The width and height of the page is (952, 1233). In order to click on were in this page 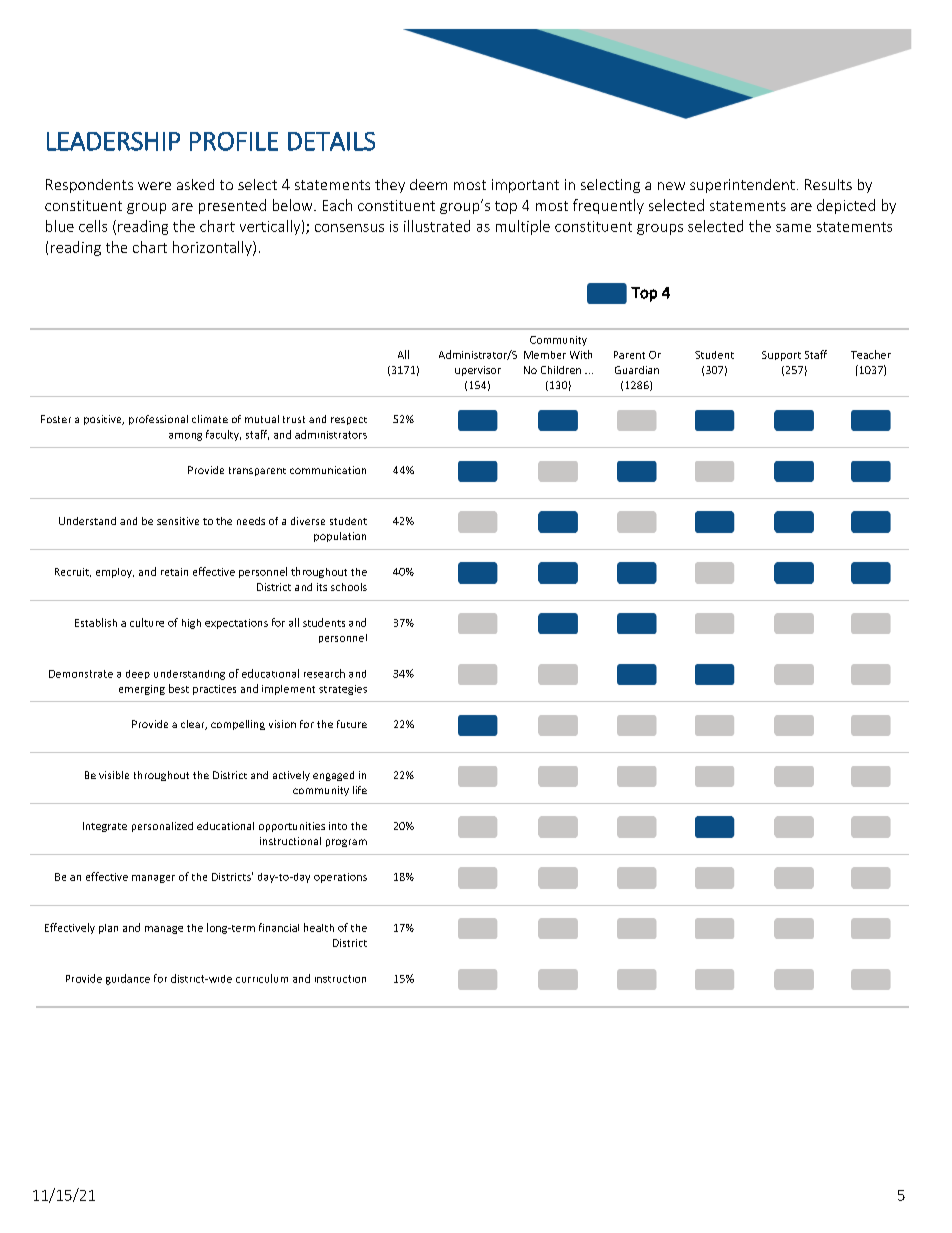, I will do `click(154, 186)`.
